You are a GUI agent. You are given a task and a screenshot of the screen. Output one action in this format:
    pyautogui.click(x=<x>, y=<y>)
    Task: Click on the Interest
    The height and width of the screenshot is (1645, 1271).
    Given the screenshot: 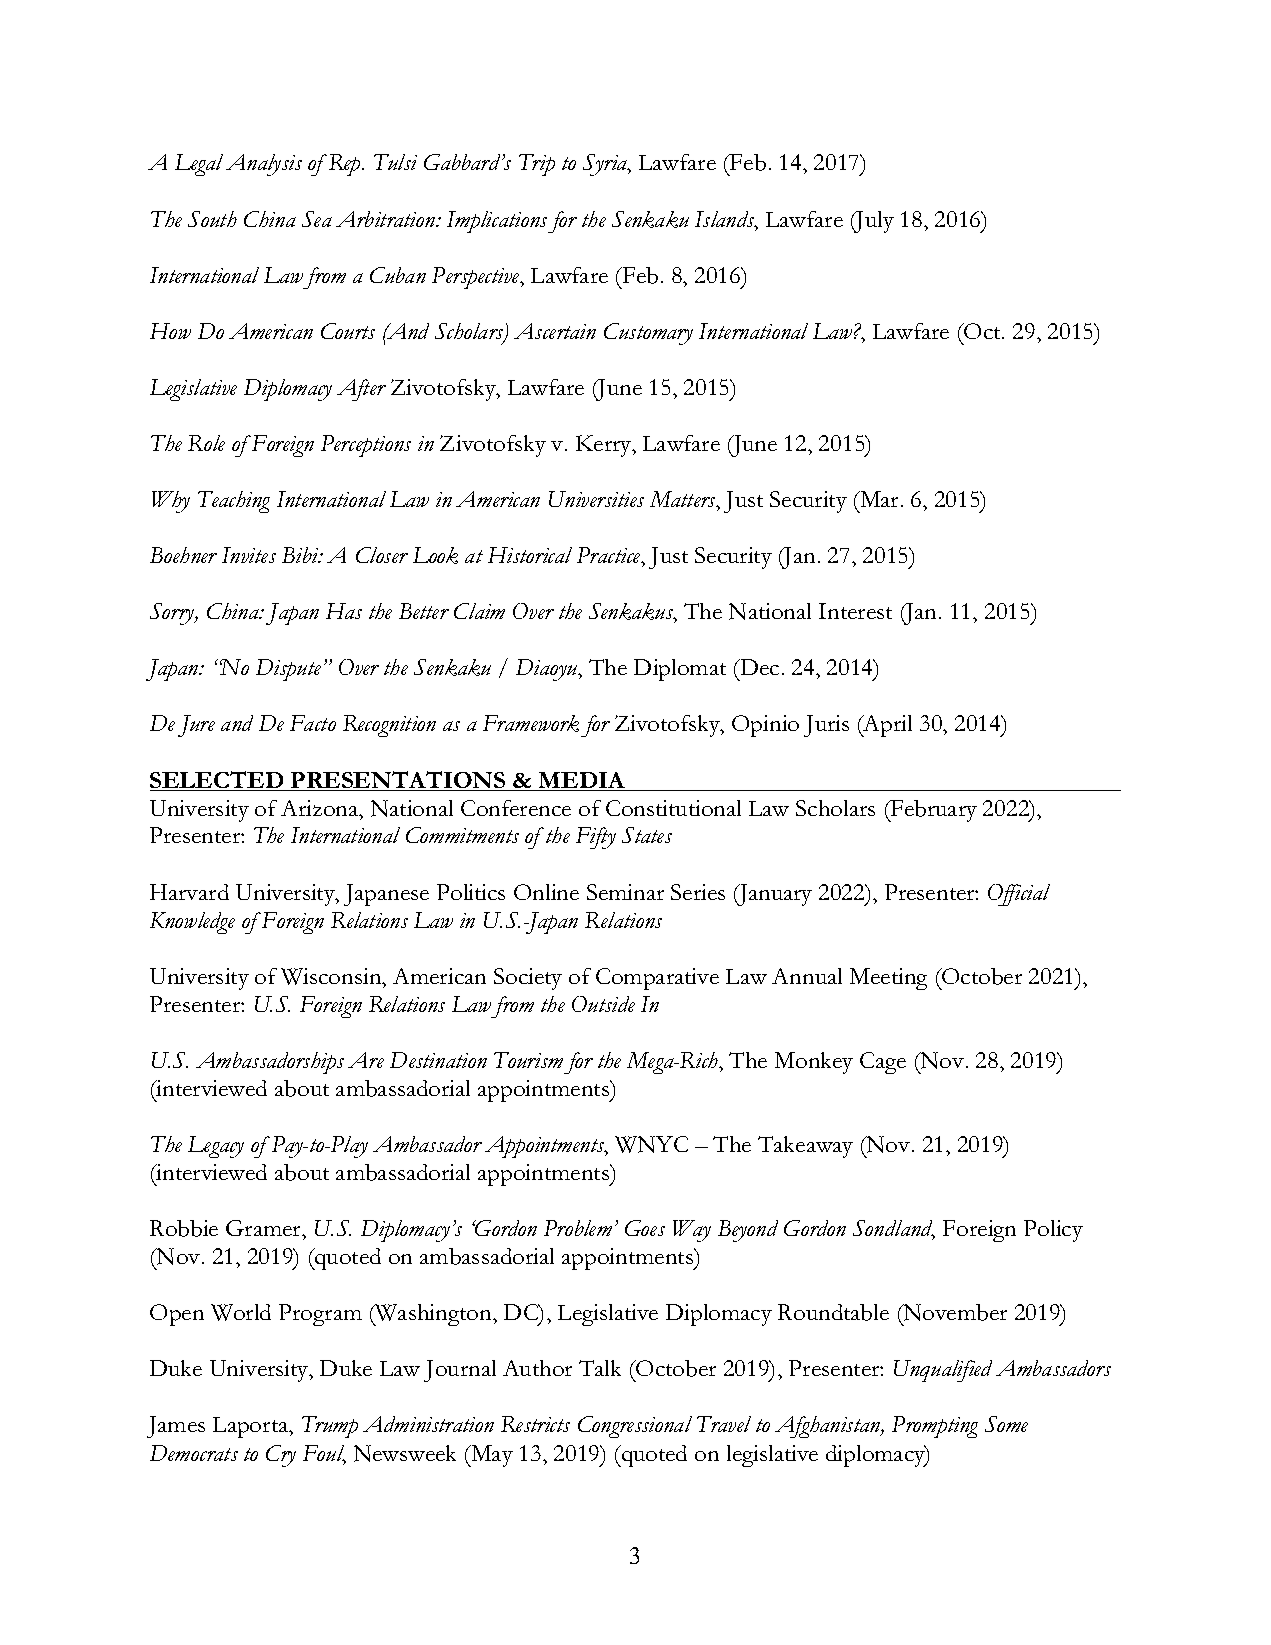 What is the action you would take?
    pyautogui.click(x=855, y=611)
